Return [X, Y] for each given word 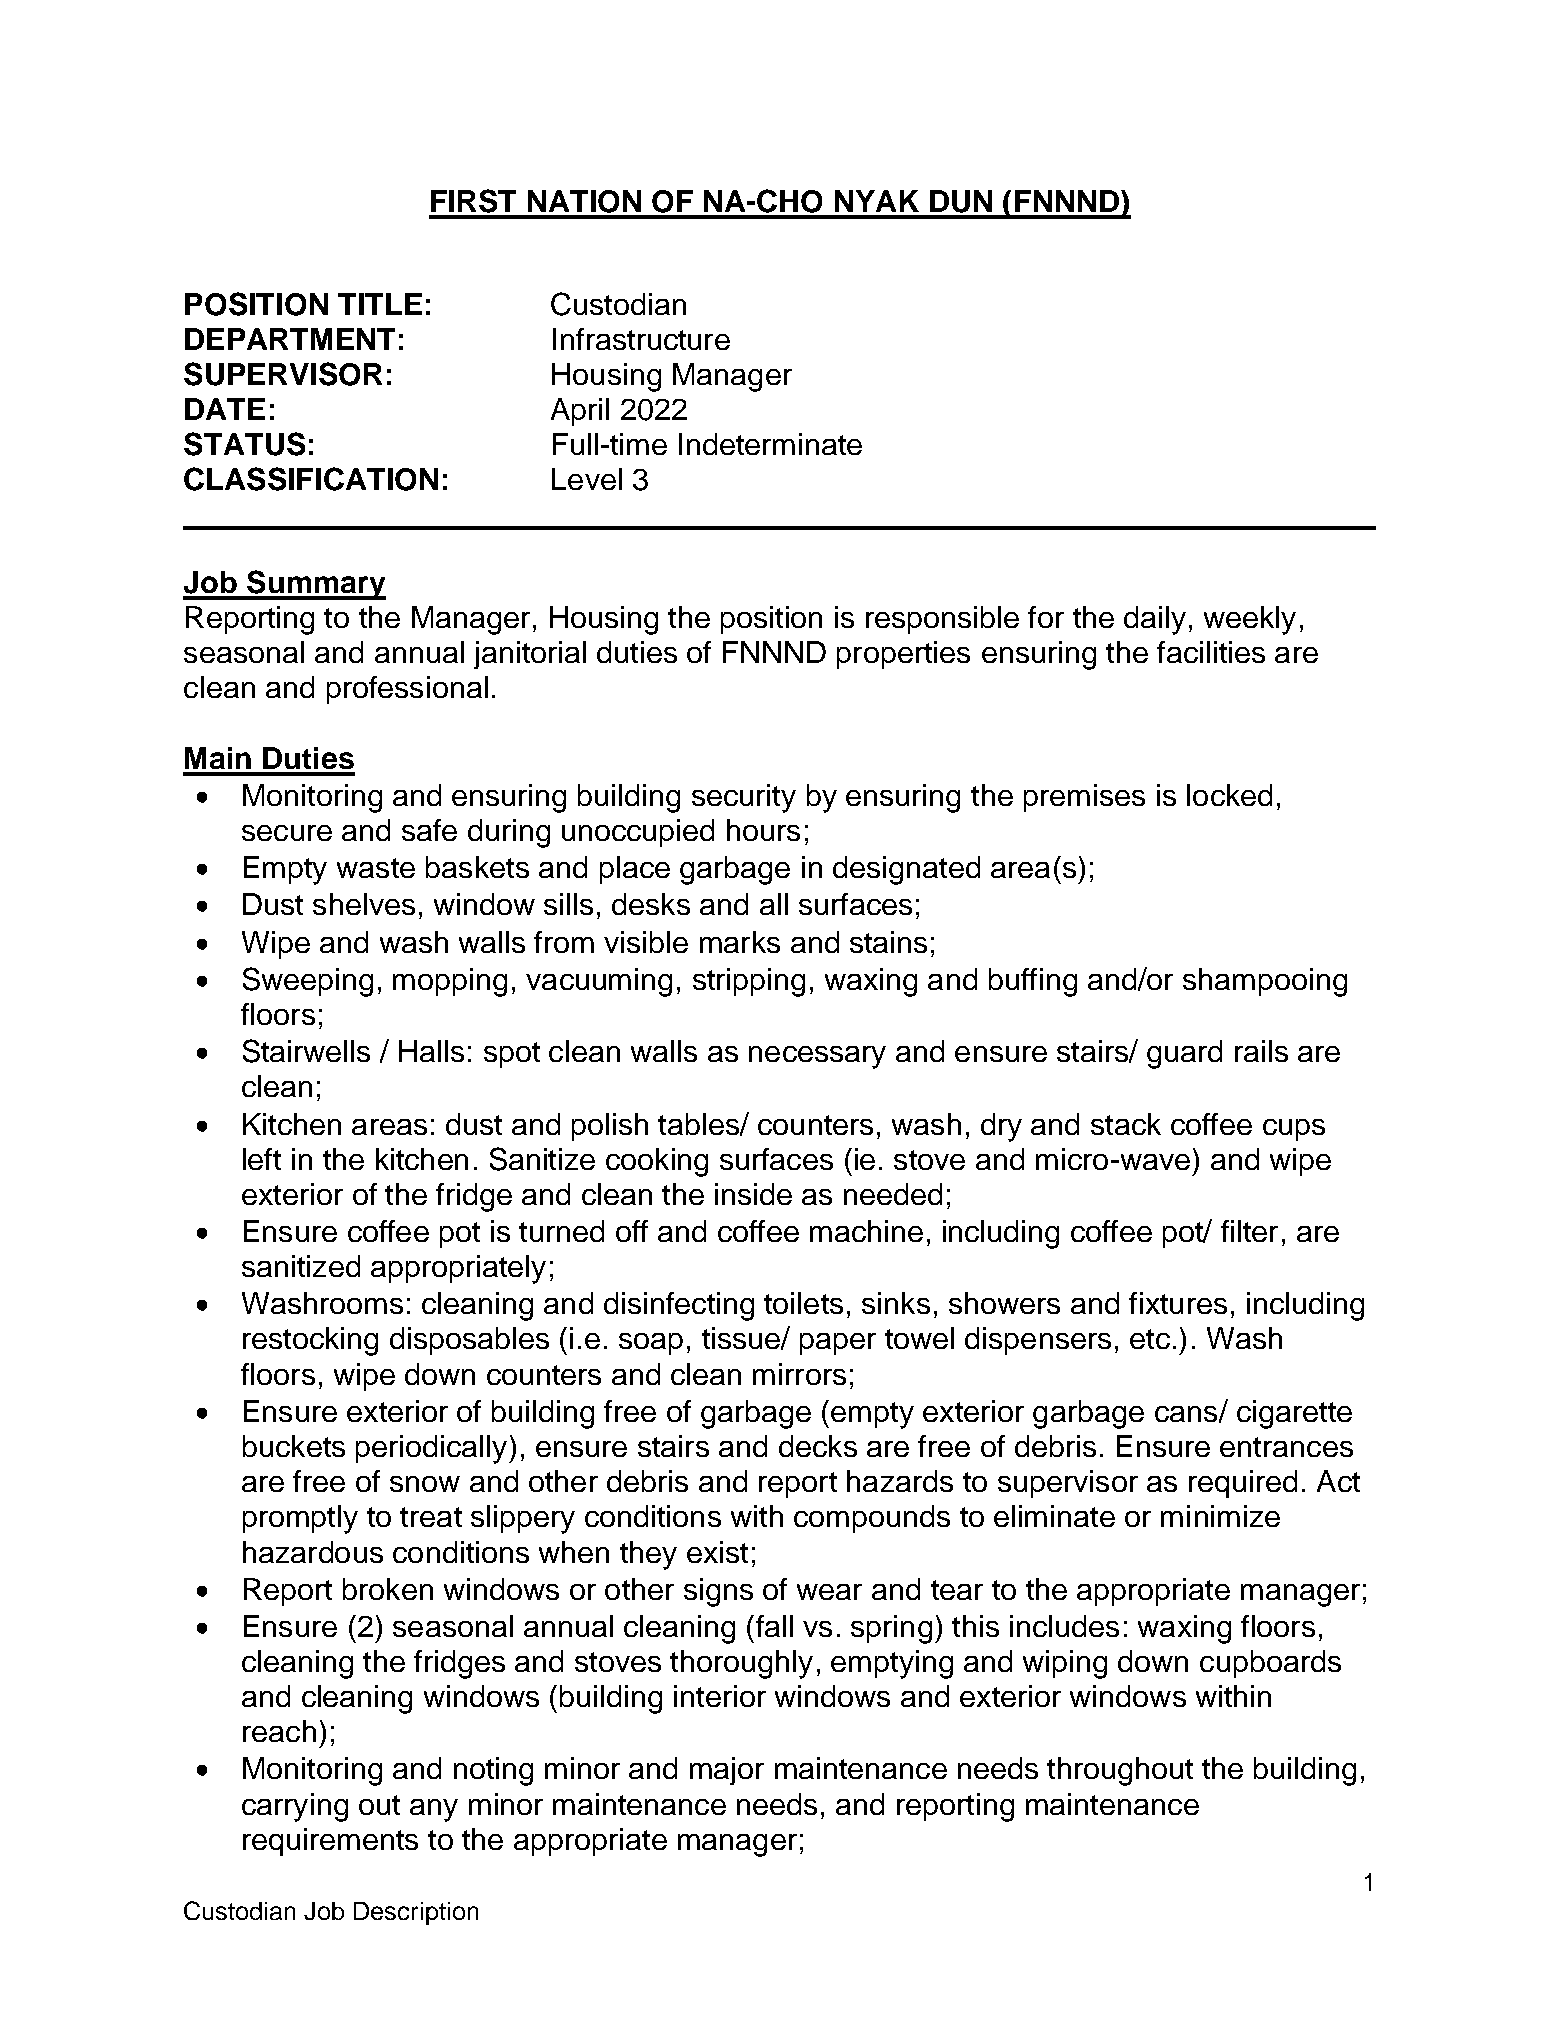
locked [1229, 795]
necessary [817, 1057]
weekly [1250, 620]
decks [818, 1446]
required [1243, 1484]
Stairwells [306, 1051]
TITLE [380, 304]
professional [407, 690]
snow [425, 1484]
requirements [330, 1842]
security [744, 798]
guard [1184, 1054]
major [727, 1771]
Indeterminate [770, 444]
